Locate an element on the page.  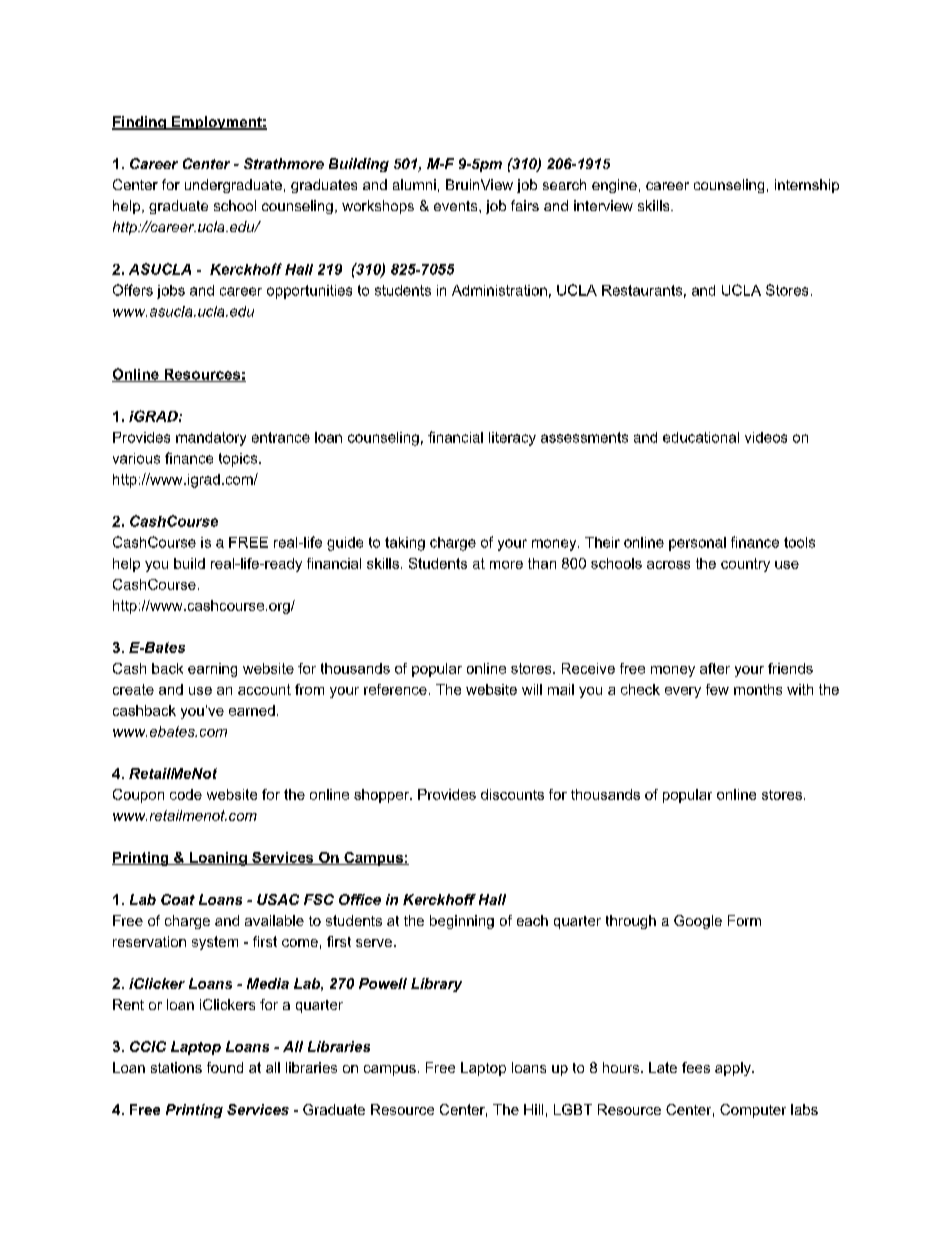
than is located at coordinates (542, 563).
